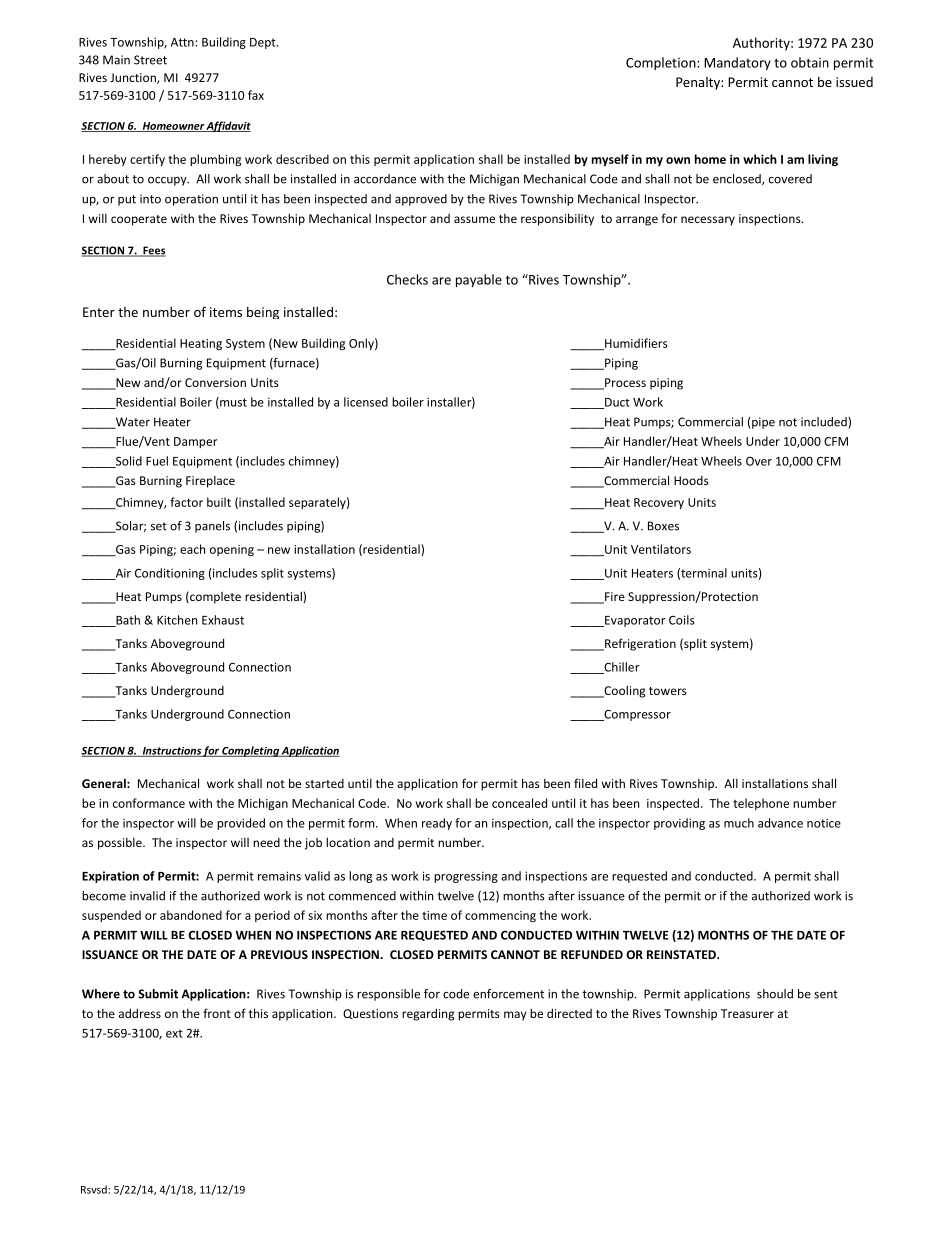 Image resolution: width=952 pixels, height=1233 pixels. I want to click on necessary, so click(708, 221).
